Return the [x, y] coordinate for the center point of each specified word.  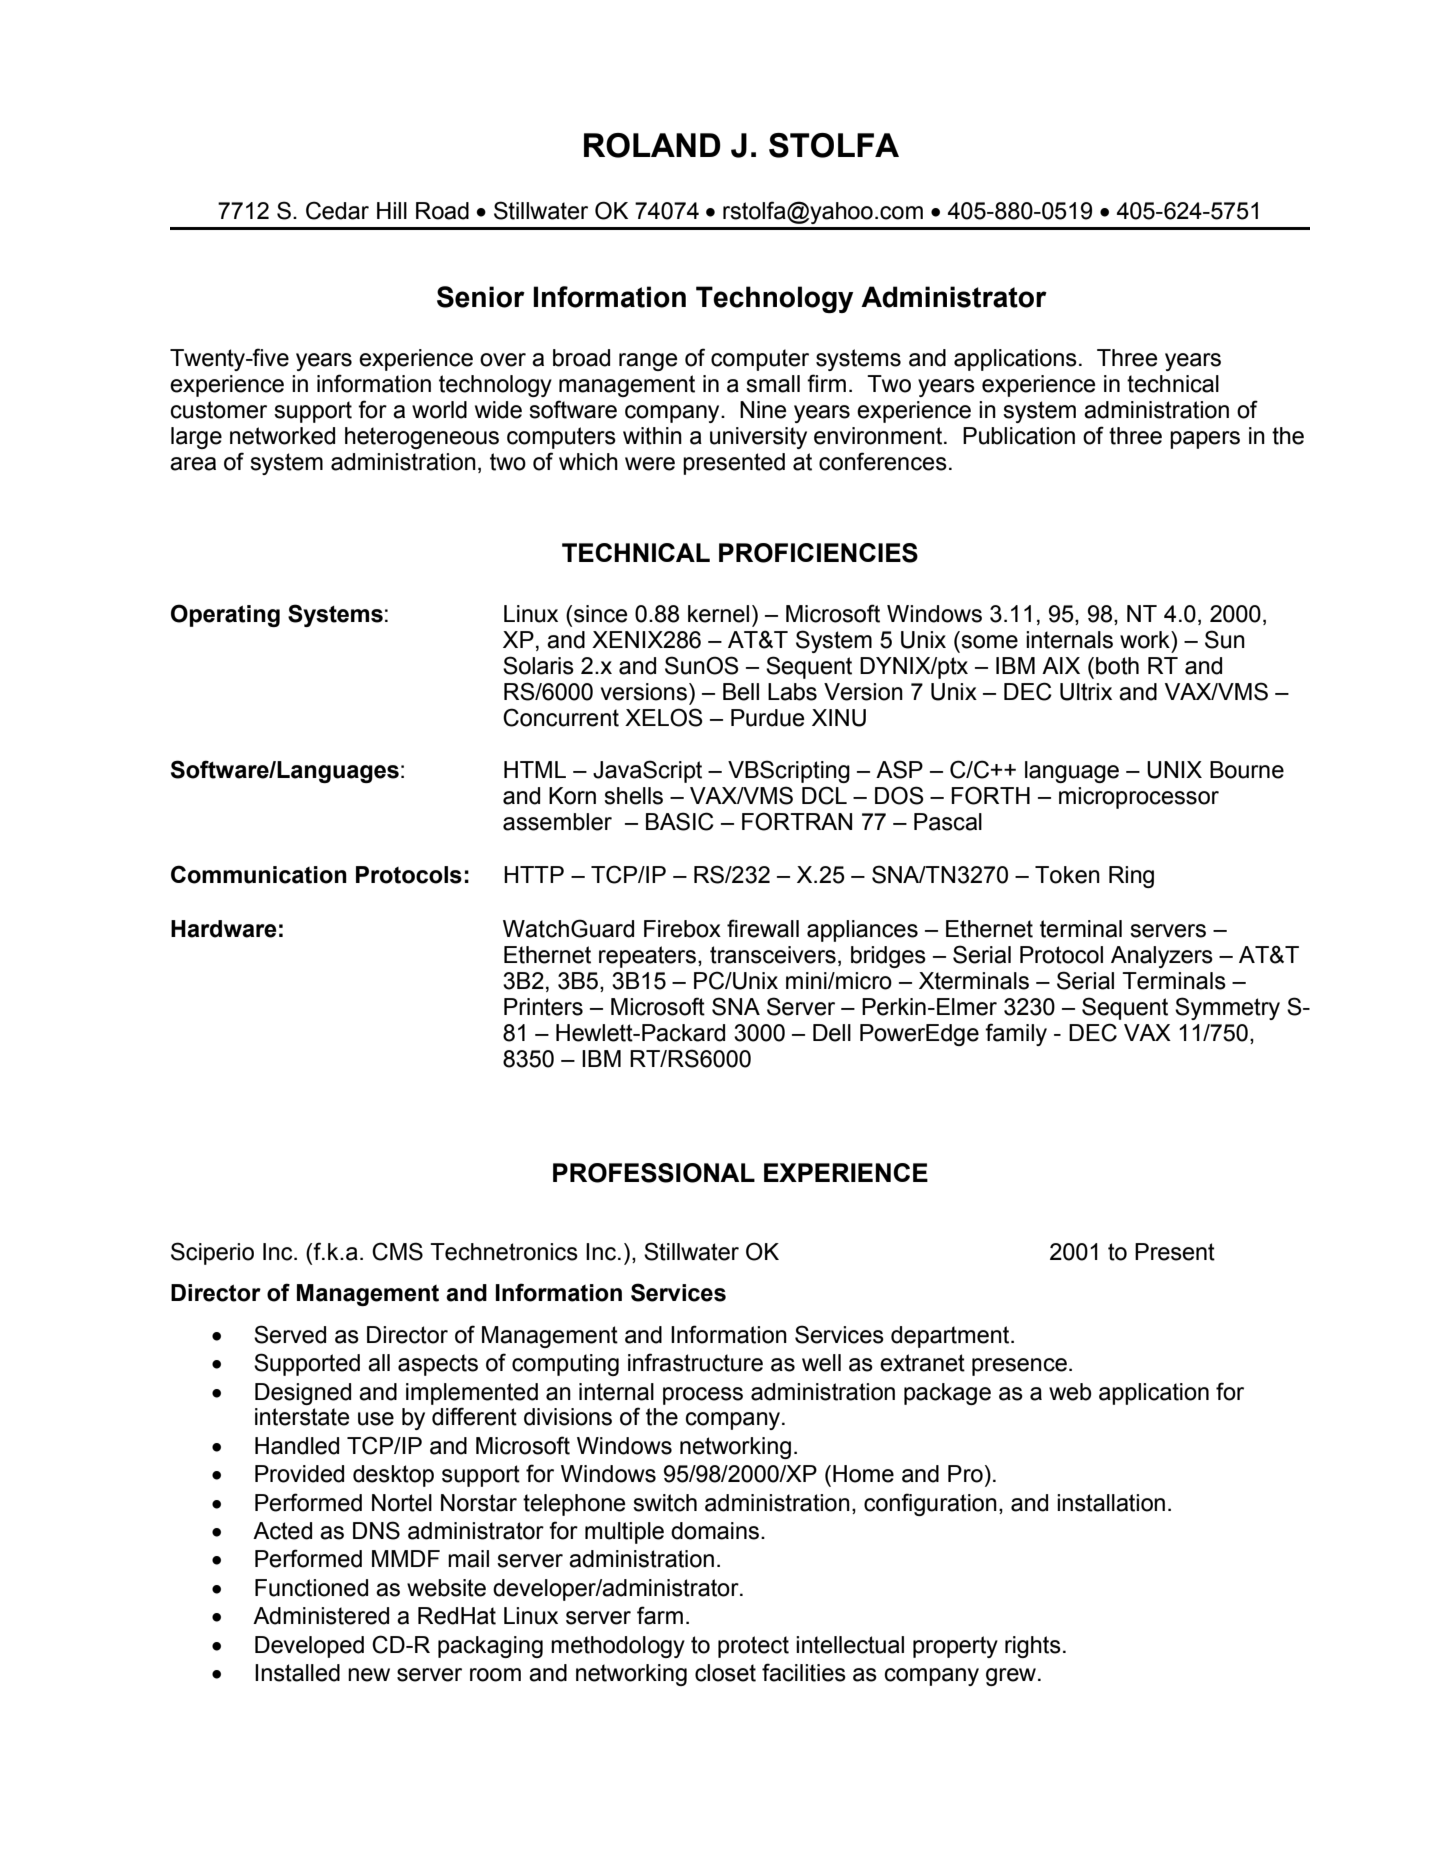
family [1016, 1034]
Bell [741, 692]
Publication [1019, 436]
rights [1033, 1647]
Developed [309, 1647]
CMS [397, 1251]
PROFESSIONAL [654, 1173]
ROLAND [652, 145]
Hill [392, 210]
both [1117, 666]
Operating [225, 615]
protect [753, 1647]
